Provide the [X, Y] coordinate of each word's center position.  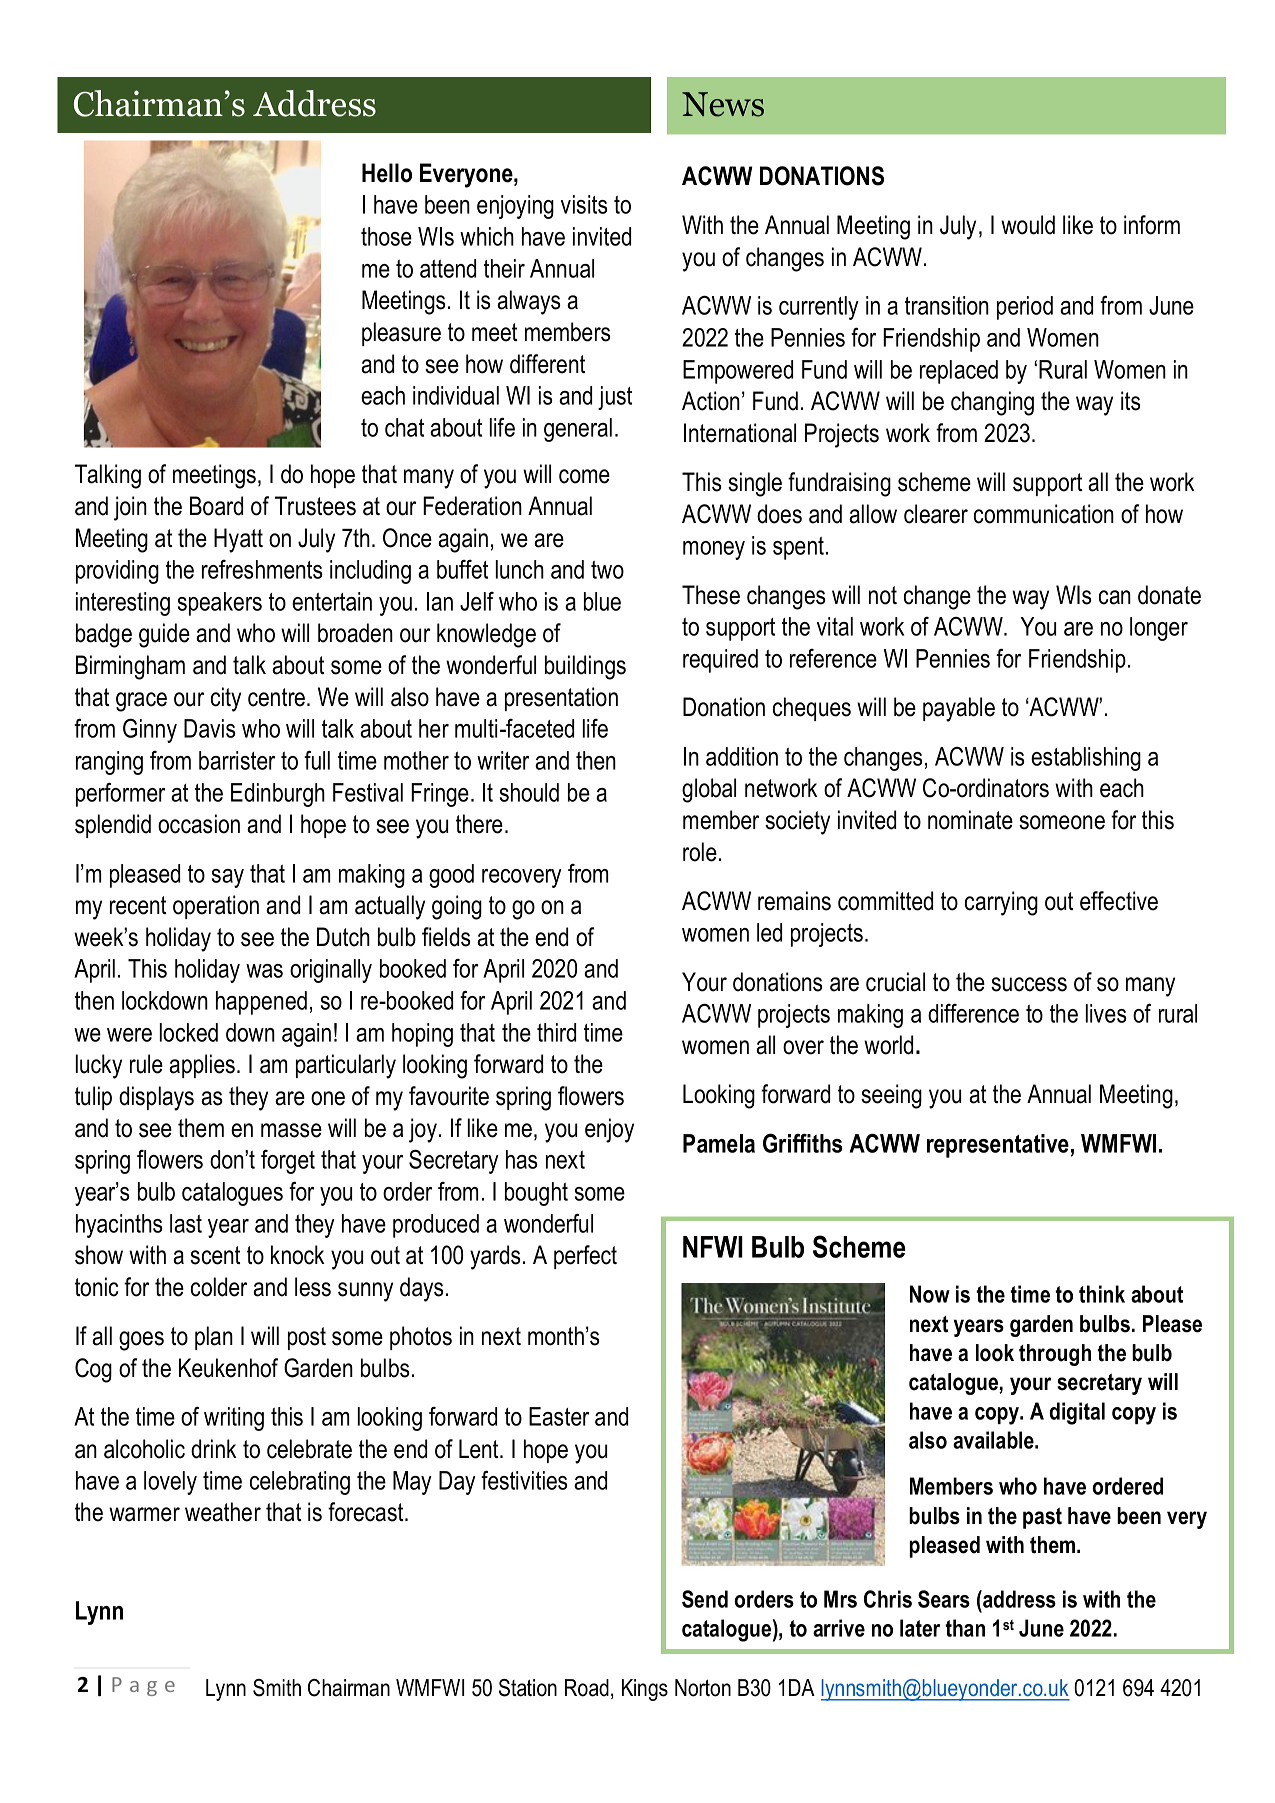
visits [584, 204]
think [1102, 1294]
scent [215, 1255]
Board [216, 506]
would [1028, 225]
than [965, 1628]
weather [223, 1512]
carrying [1001, 903]
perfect [585, 1257]
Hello [387, 173]
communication [1044, 514]
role [700, 852]
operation [216, 907]
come [584, 476]
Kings [645, 1690]
